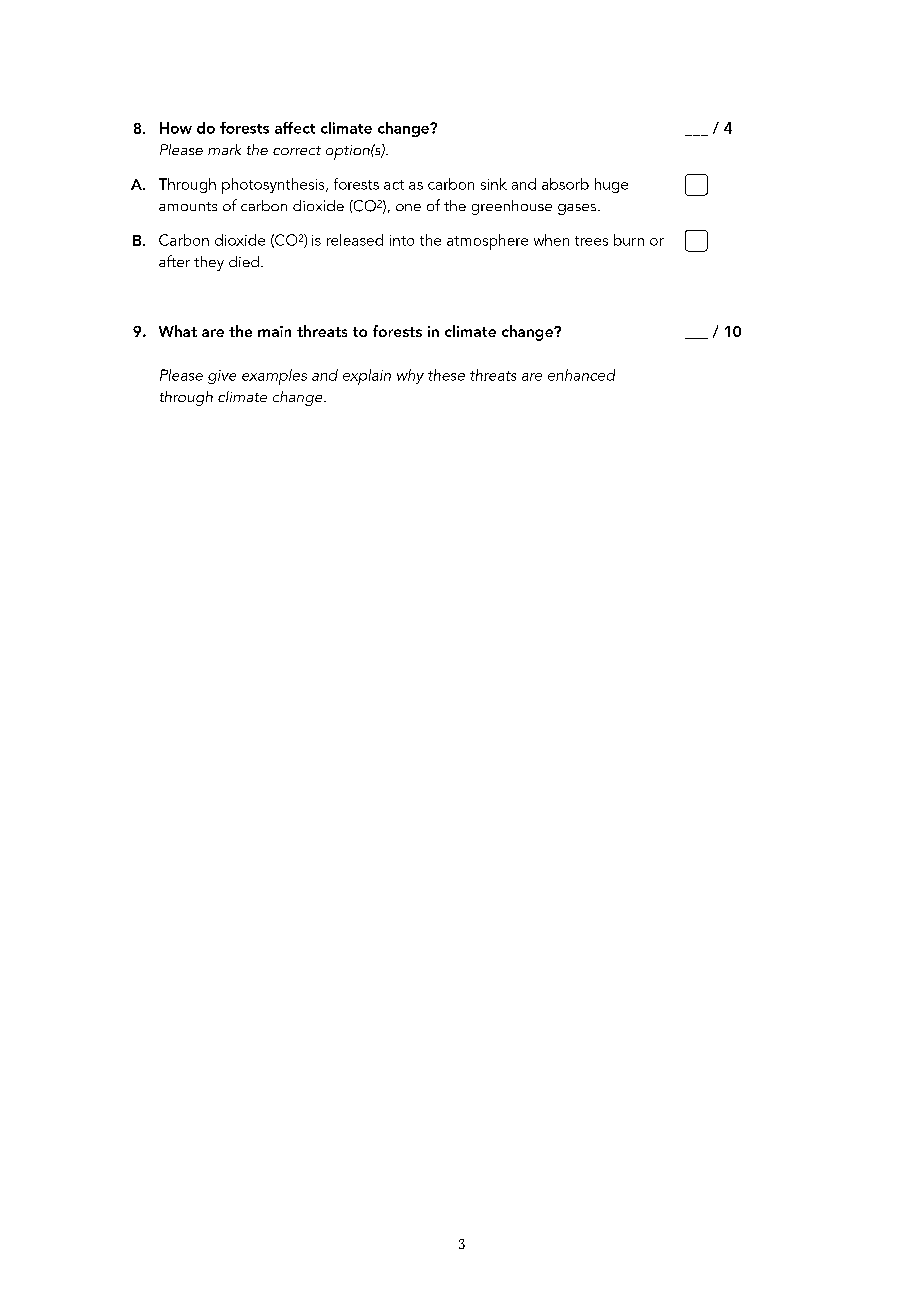 The height and width of the document is (1308, 924). Describe the element at coordinates (591, 241) in the document. I see `trees` at that location.
